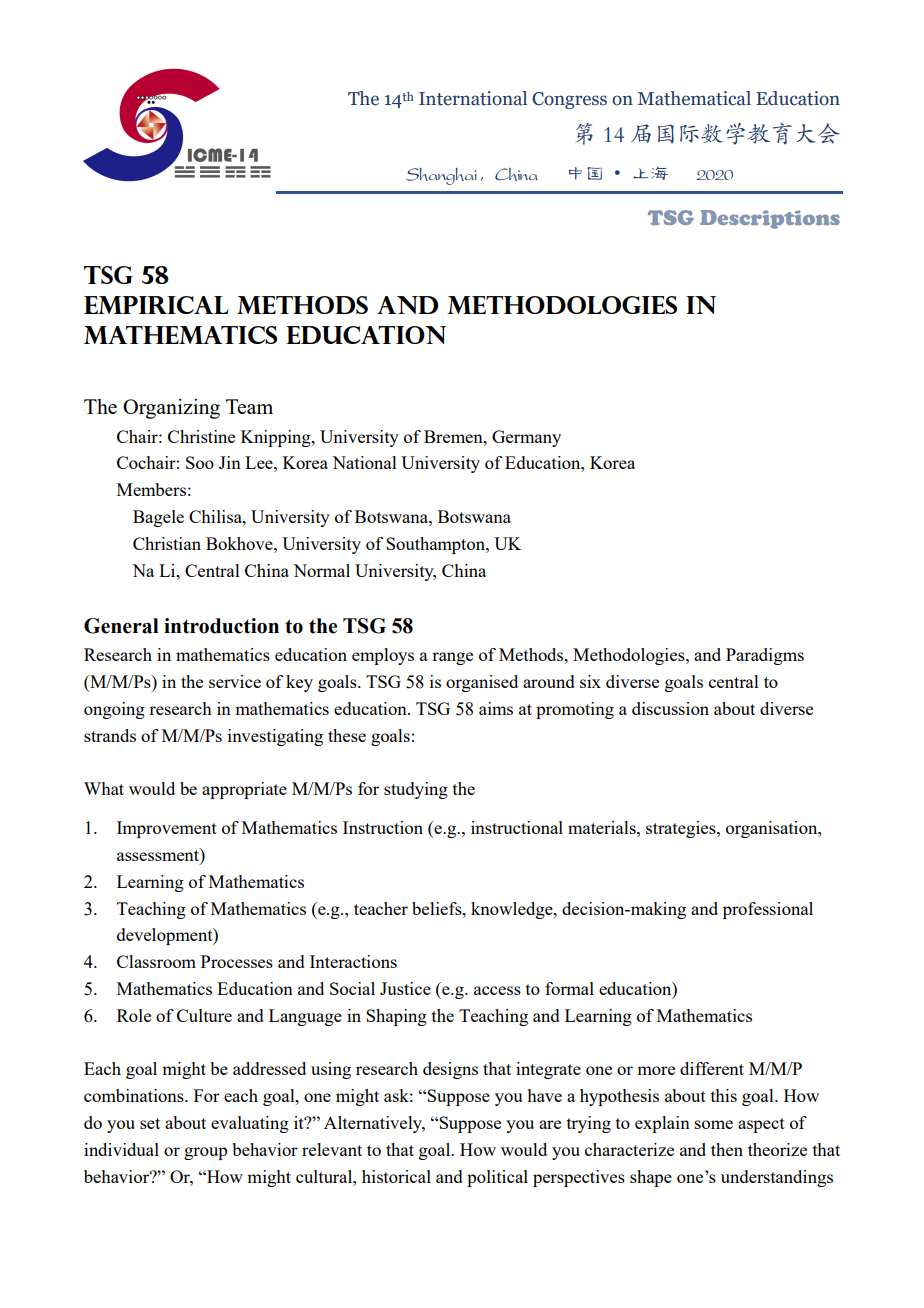 This screenshot has height=1308, width=924. Describe the element at coordinates (765, 656) in the screenshot. I see `Paradigms` at that location.
